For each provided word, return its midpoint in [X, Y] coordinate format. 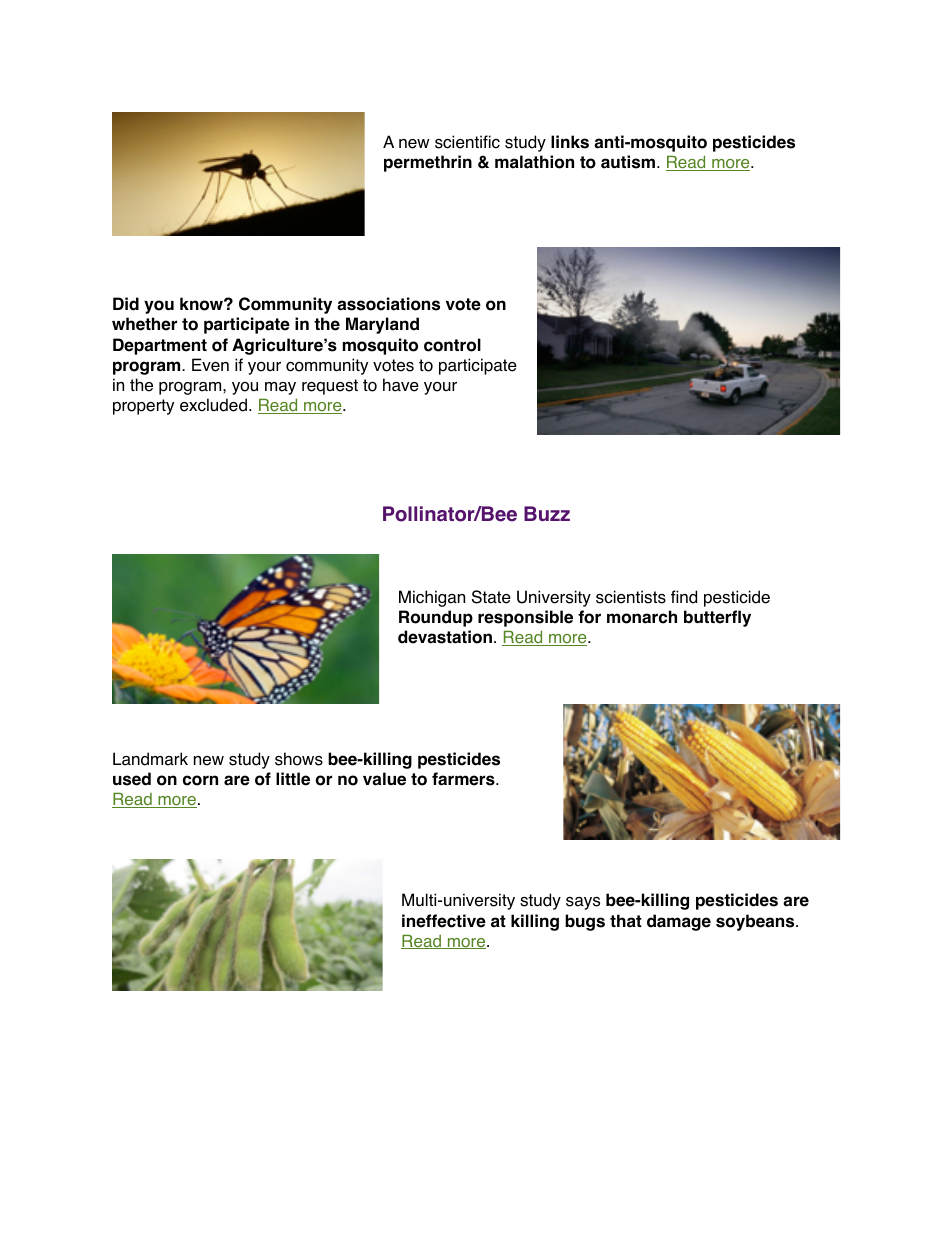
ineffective [444, 921]
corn [200, 780]
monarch [642, 617]
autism [628, 162]
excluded [213, 405]
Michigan [432, 598]
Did [126, 304]
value [384, 779]
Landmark [150, 759]
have [401, 385]
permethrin [428, 163]
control [452, 345]
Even [210, 365]
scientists [631, 597]
